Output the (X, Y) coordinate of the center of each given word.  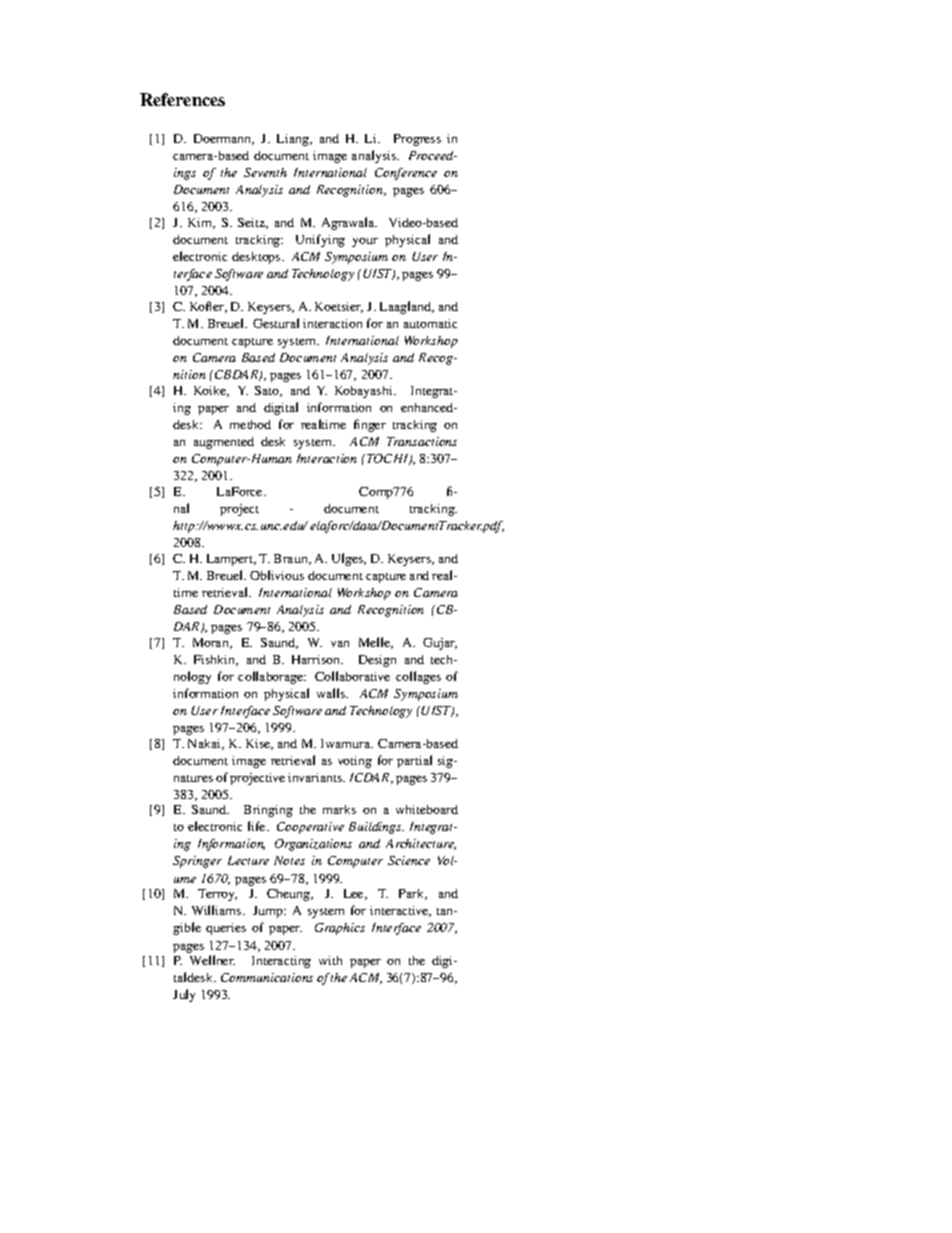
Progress (417, 140)
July (184, 995)
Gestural (276, 323)
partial (414, 761)
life (258, 826)
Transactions (422, 441)
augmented (224, 443)
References (182, 99)
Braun (292, 559)
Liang (294, 140)
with (330, 960)
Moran (212, 643)
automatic (430, 323)
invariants (316, 777)
